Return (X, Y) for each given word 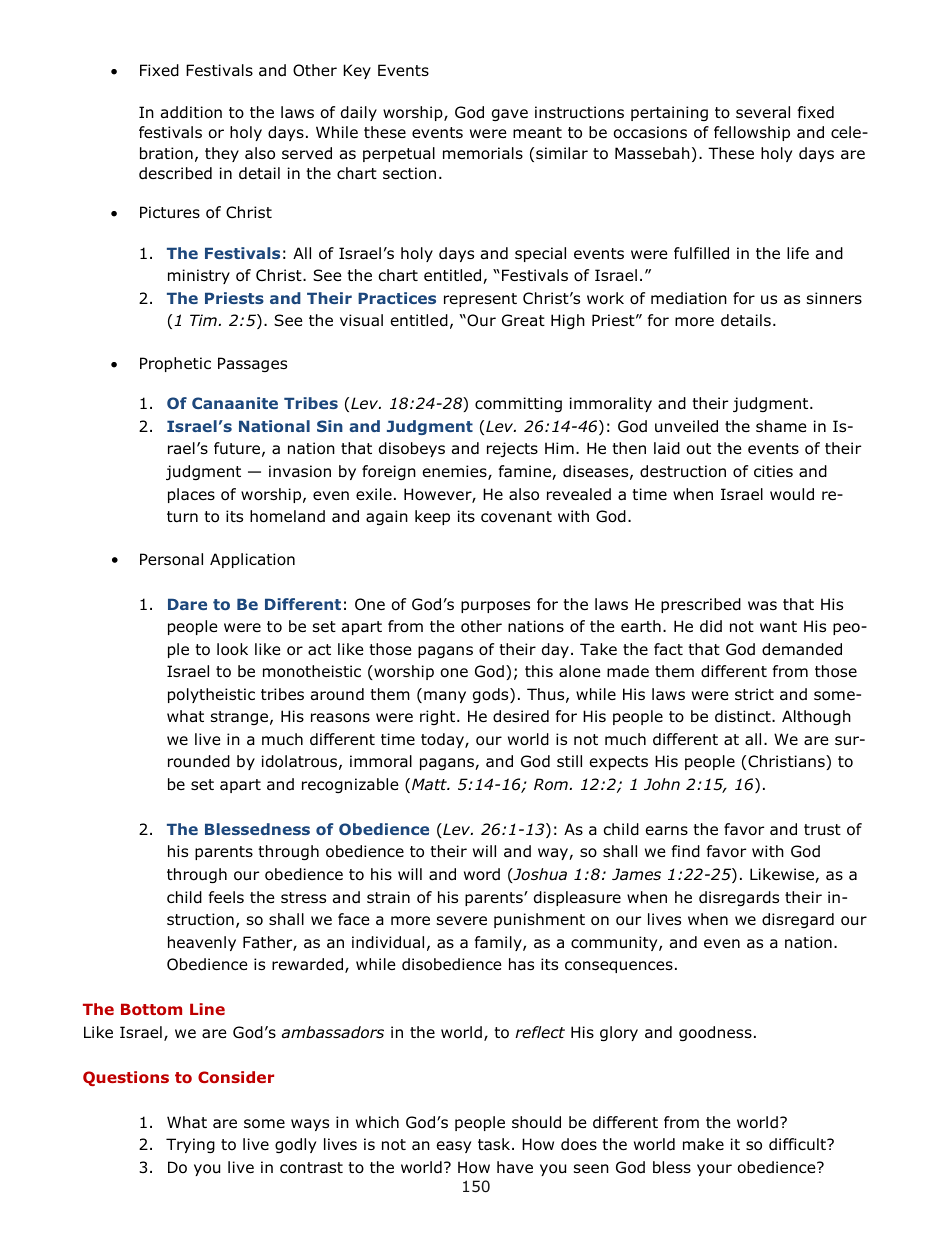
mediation (689, 298)
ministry (199, 276)
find (686, 851)
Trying (190, 1145)
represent (480, 300)
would (792, 494)
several (763, 112)
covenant (516, 517)
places (191, 495)
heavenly (202, 943)
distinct (744, 716)
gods (492, 695)
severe (462, 920)
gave (510, 115)
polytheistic (211, 695)
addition (191, 112)
